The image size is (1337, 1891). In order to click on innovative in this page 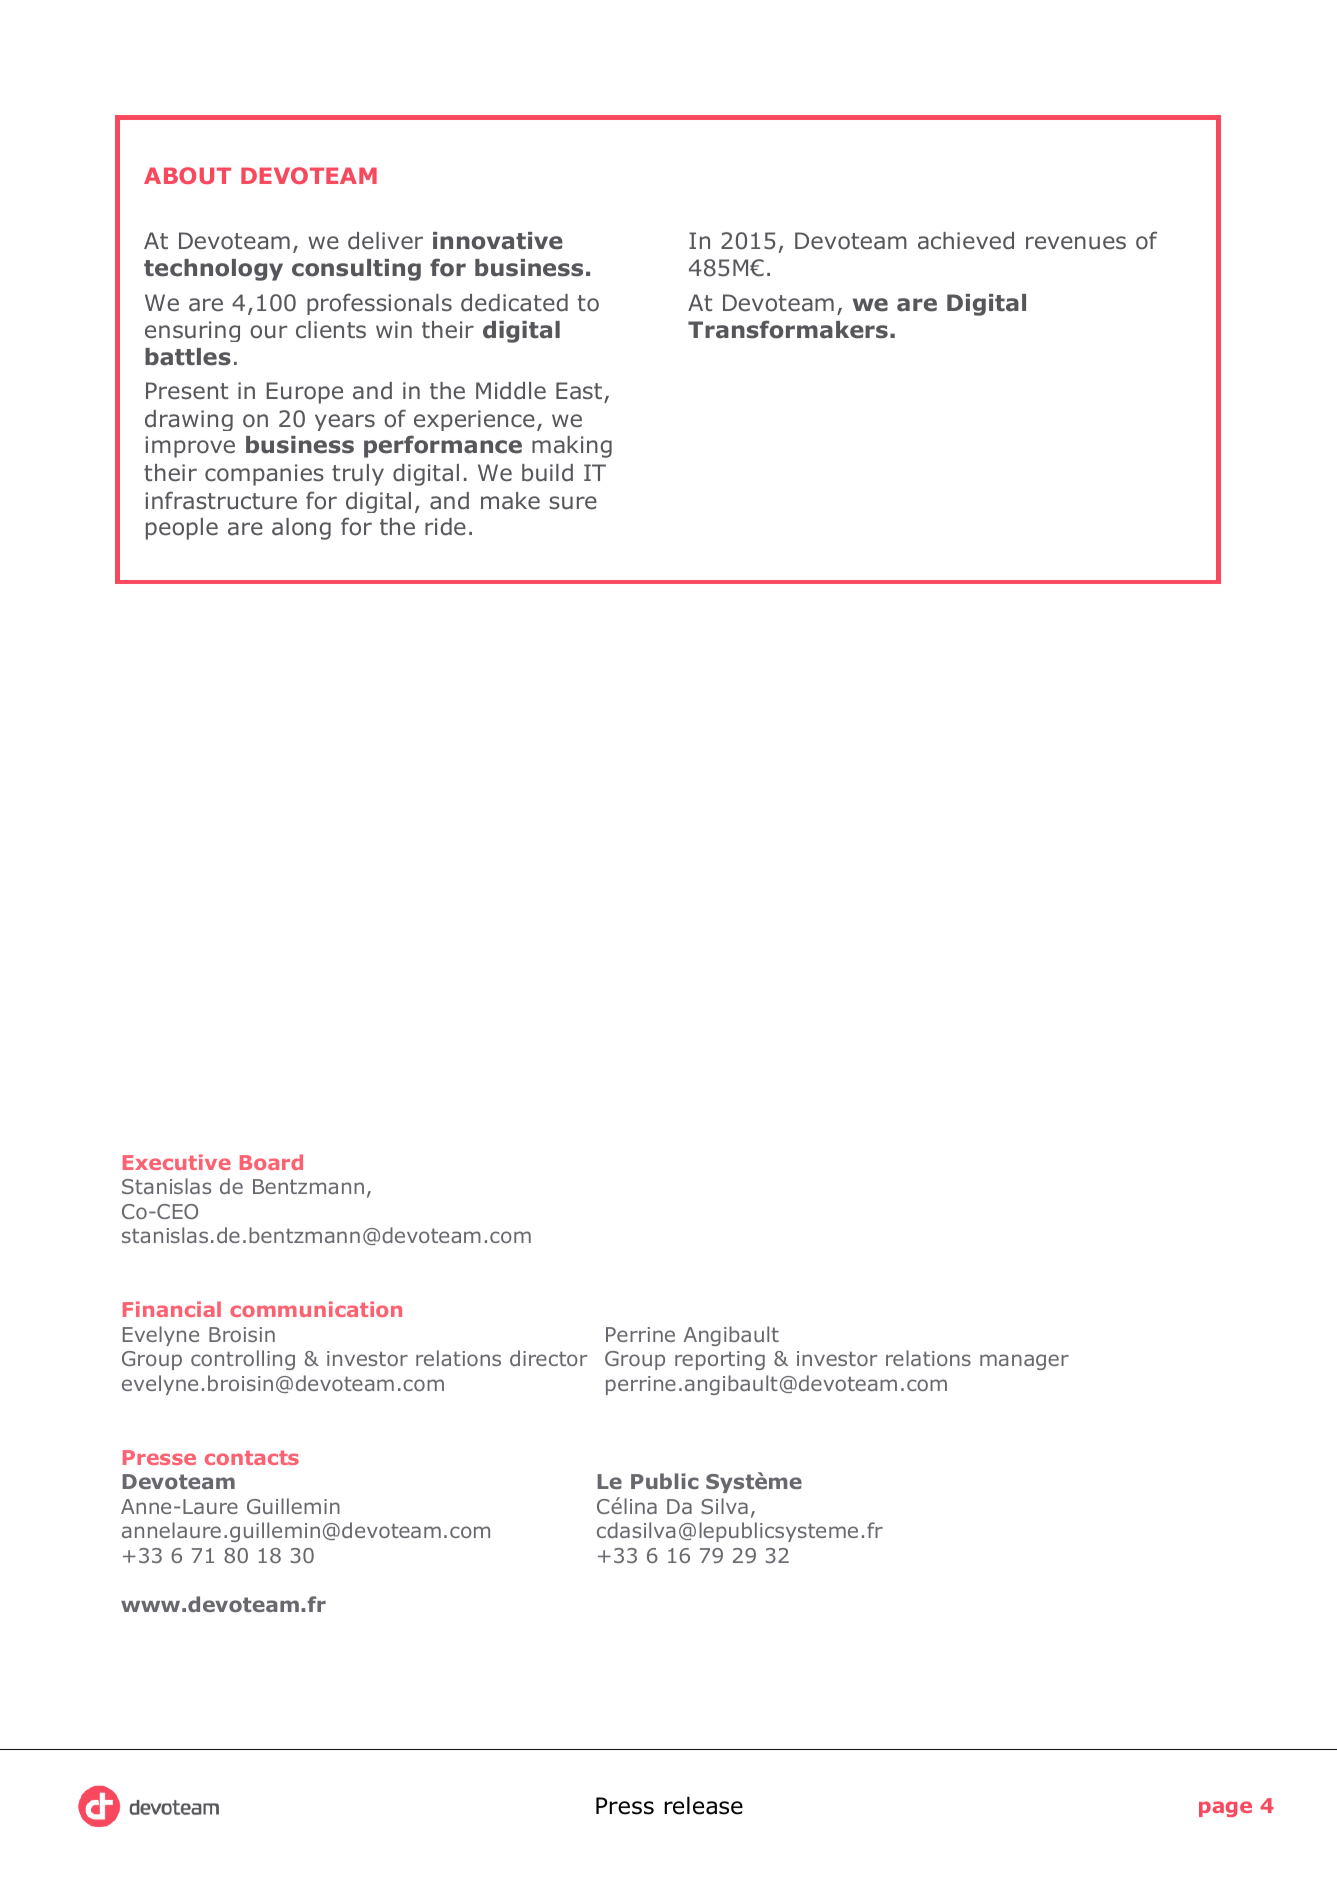, I will do `click(498, 241)`.
